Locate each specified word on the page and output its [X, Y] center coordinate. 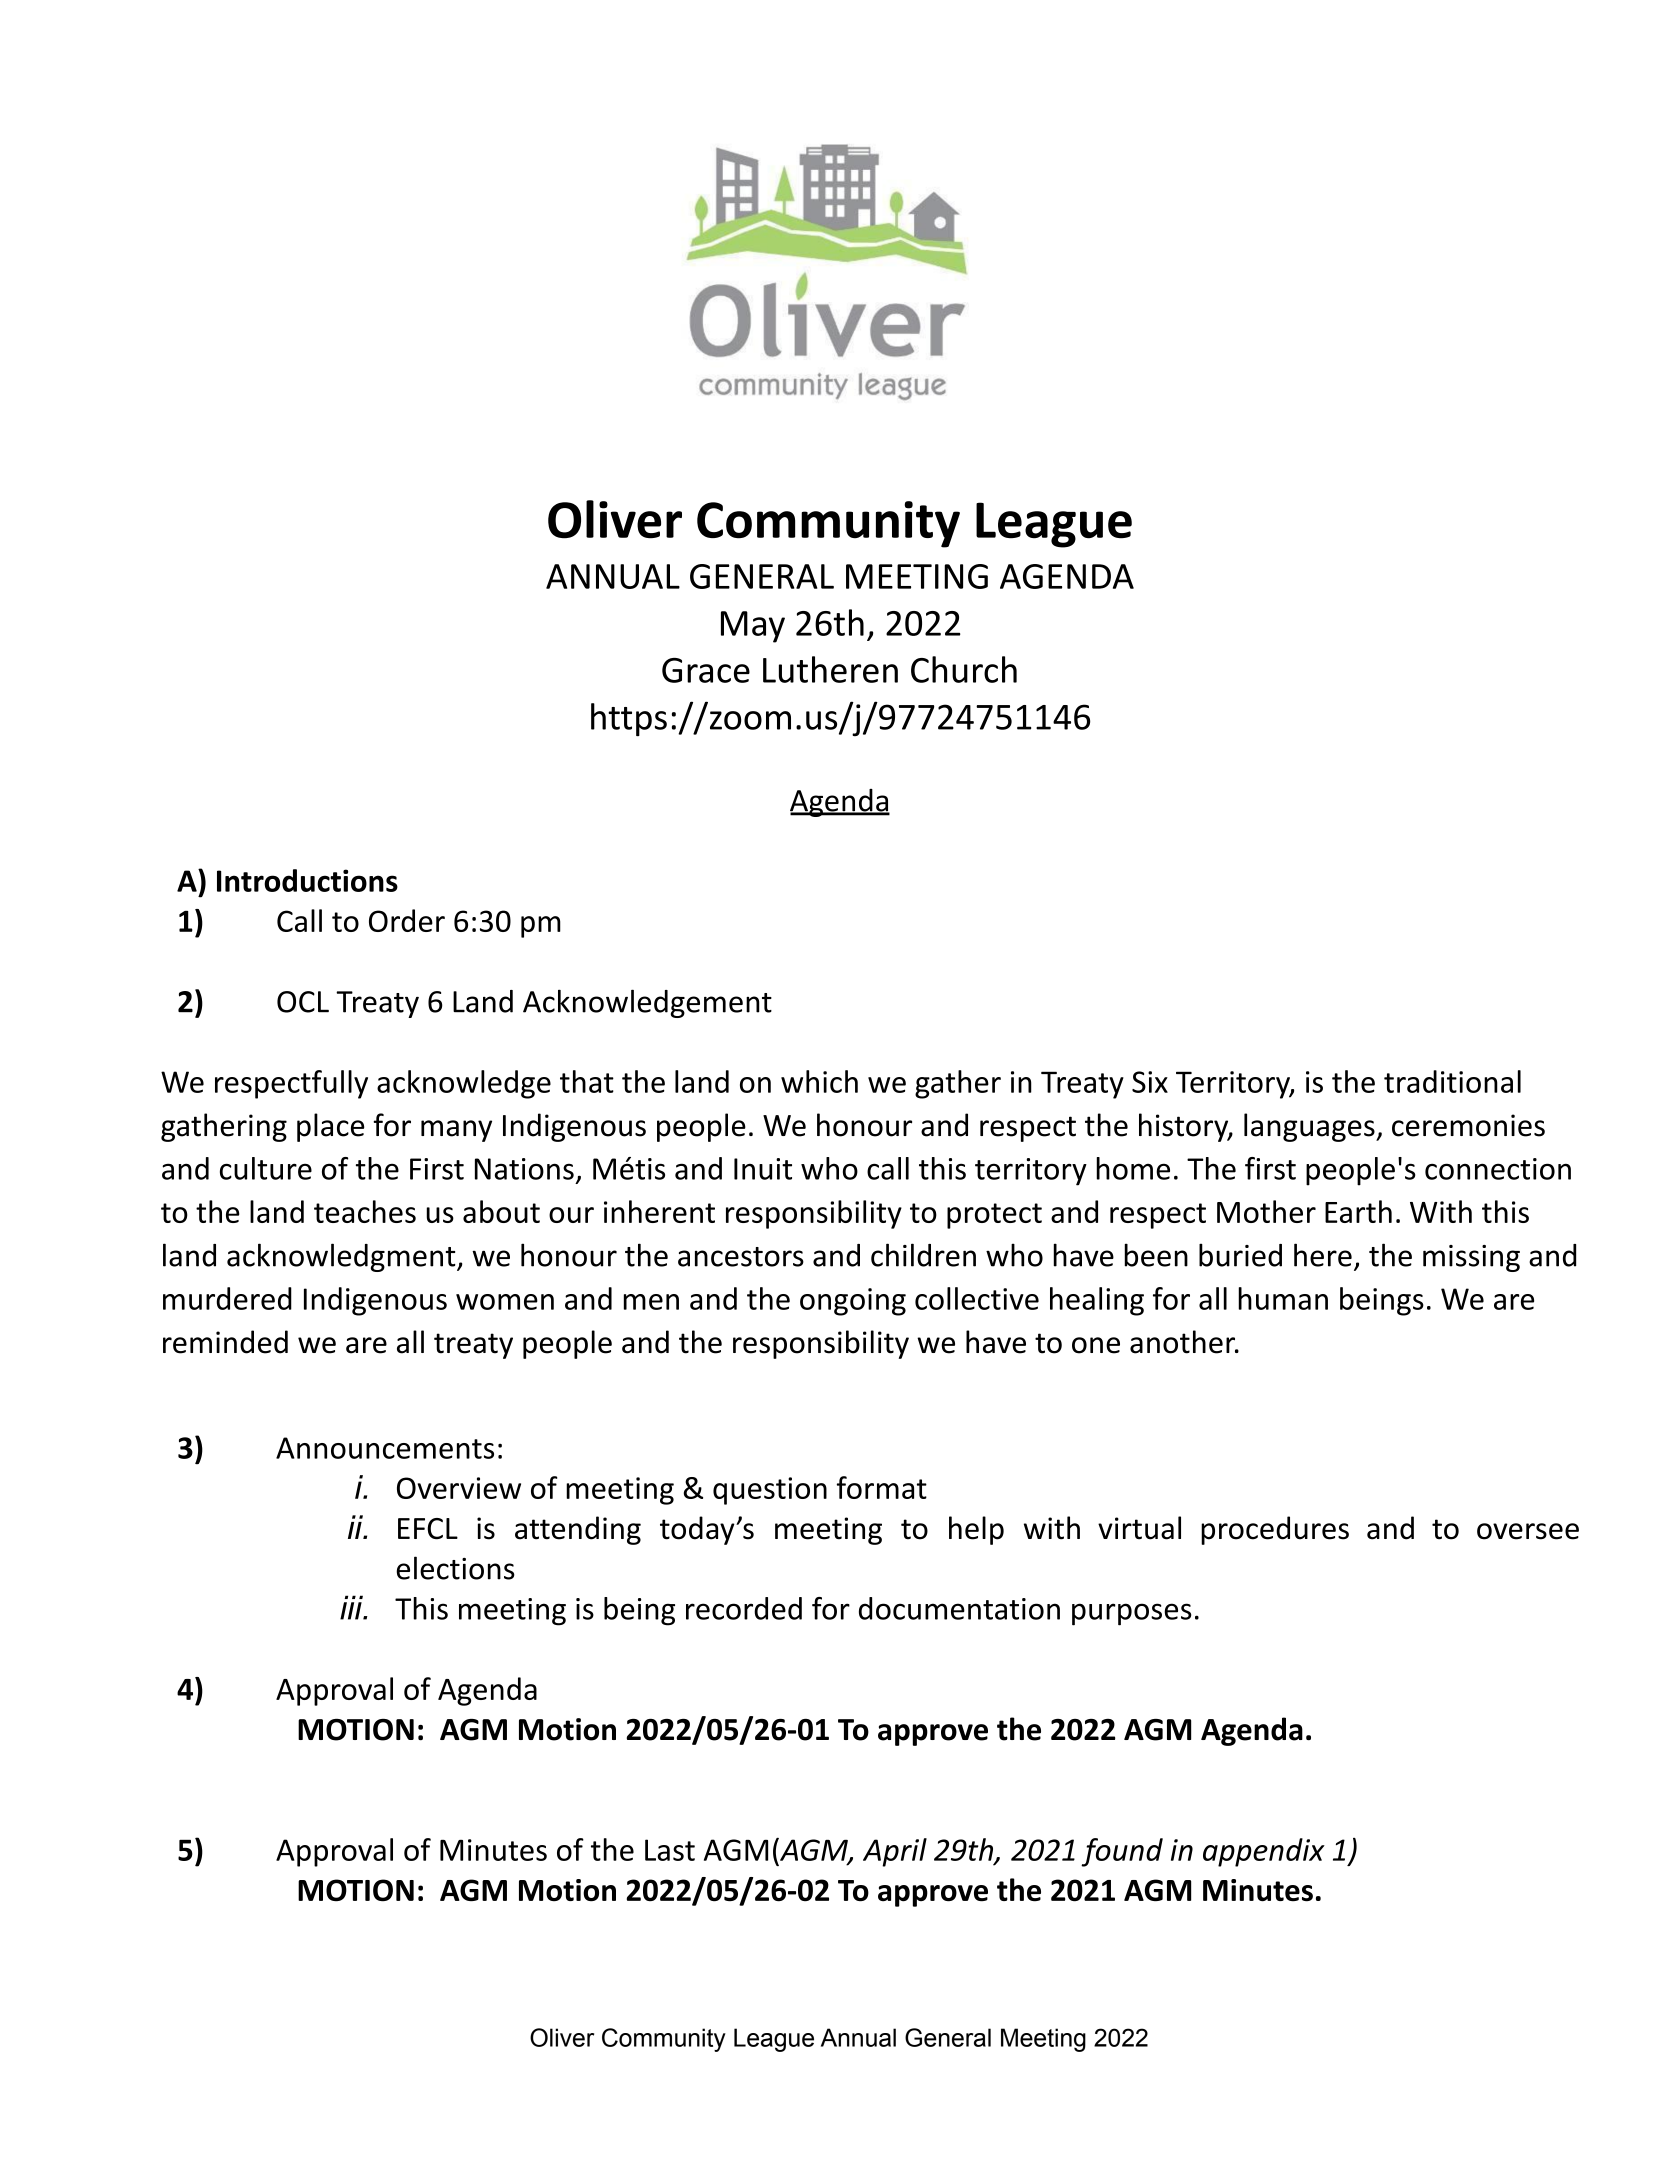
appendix [1264, 1852]
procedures [1275, 1530]
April [895, 1852]
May [753, 627]
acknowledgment [342, 1257]
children [923, 1255]
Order [407, 920]
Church [964, 669]
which [819, 1081]
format [882, 1487]
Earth [1358, 1211]
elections [455, 1568]
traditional [1452, 1081]
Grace [706, 670]
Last [670, 1850]
